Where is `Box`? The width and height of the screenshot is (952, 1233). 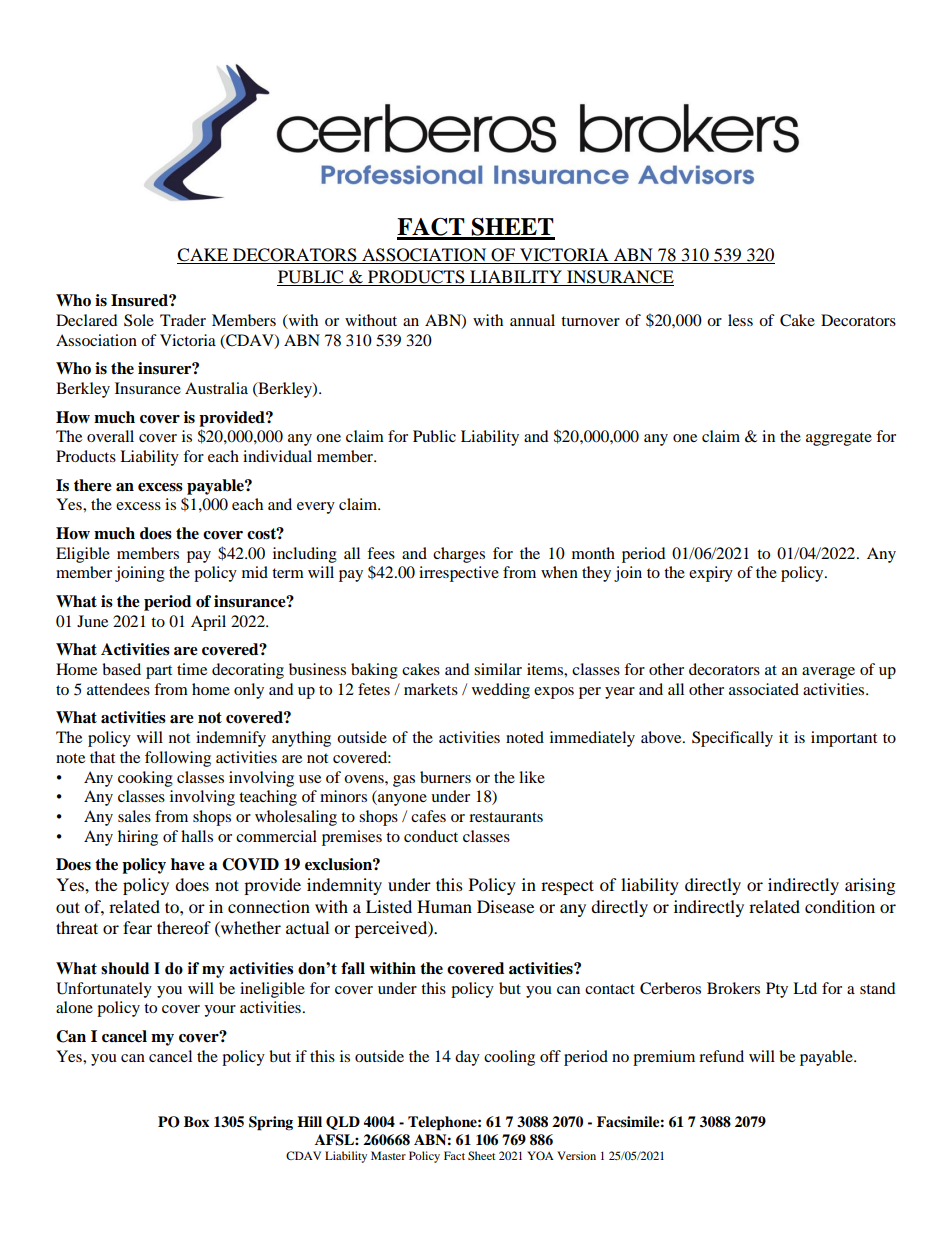
Box is located at coordinates (196, 1121).
